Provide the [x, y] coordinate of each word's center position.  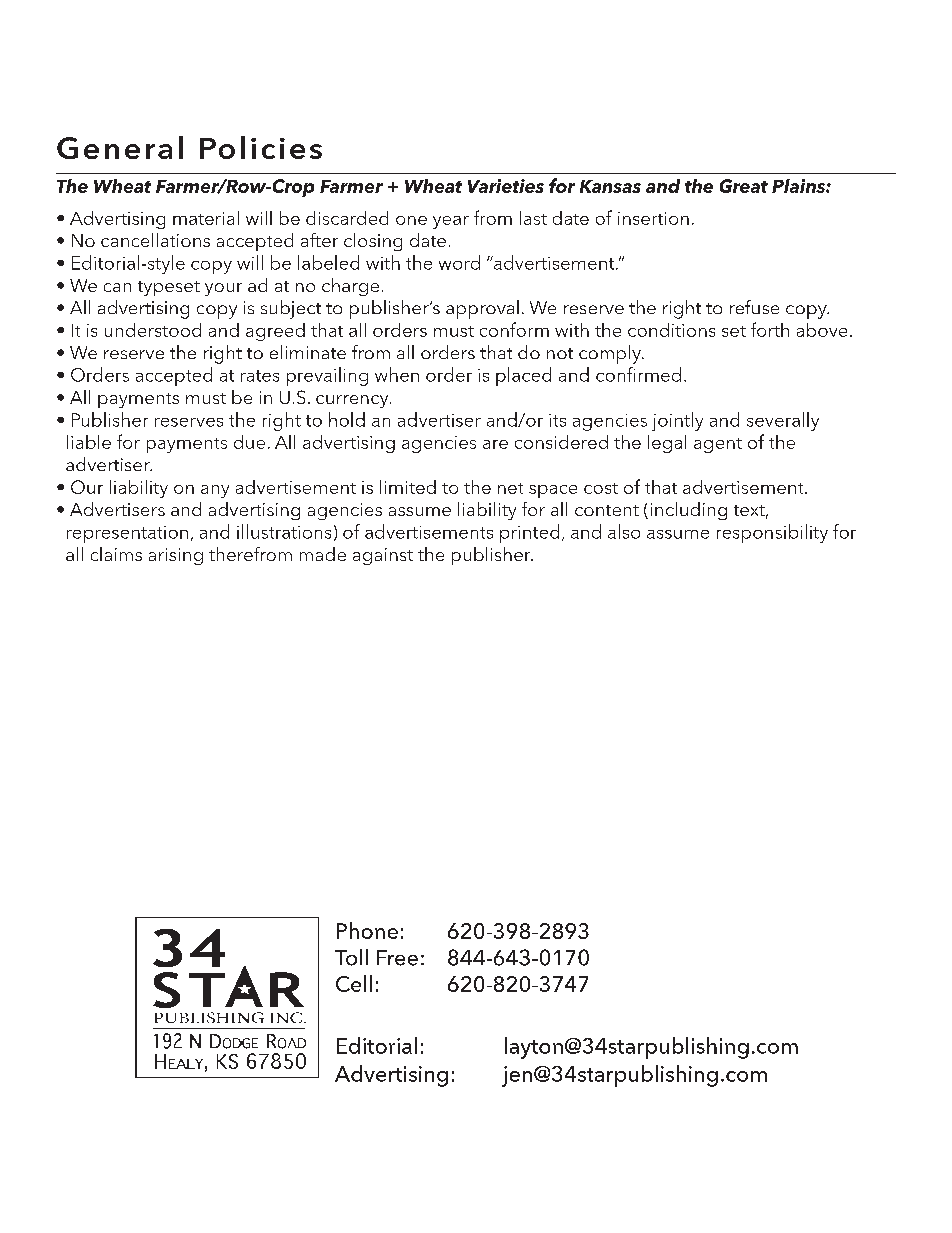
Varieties [506, 186]
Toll [351, 957]
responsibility [772, 533]
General [120, 147]
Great [744, 186]
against [383, 556]
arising [176, 556]
